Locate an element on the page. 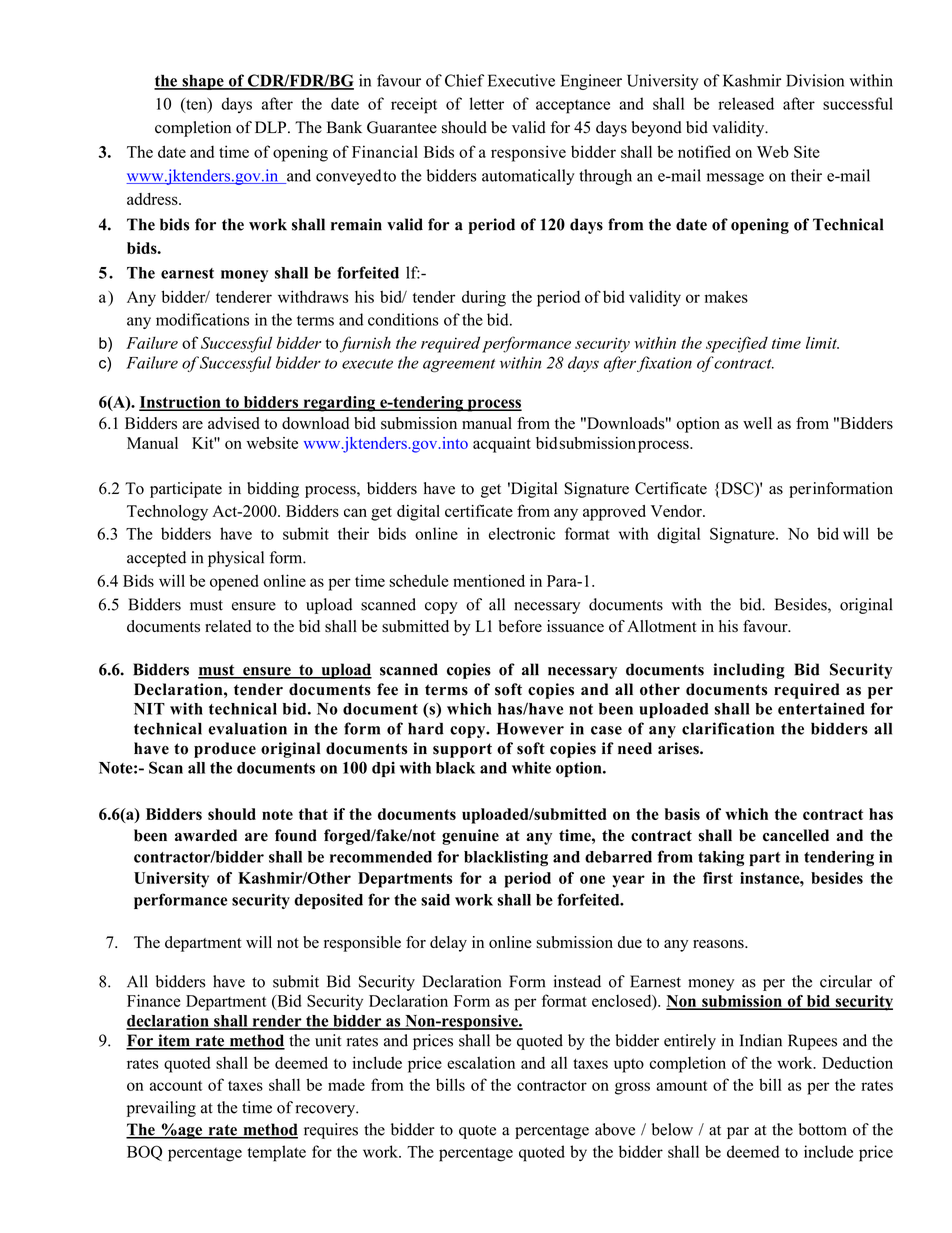 Image resolution: width=952 pixels, height=1233 pixels. modifications is located at coordinates (202, 319).
